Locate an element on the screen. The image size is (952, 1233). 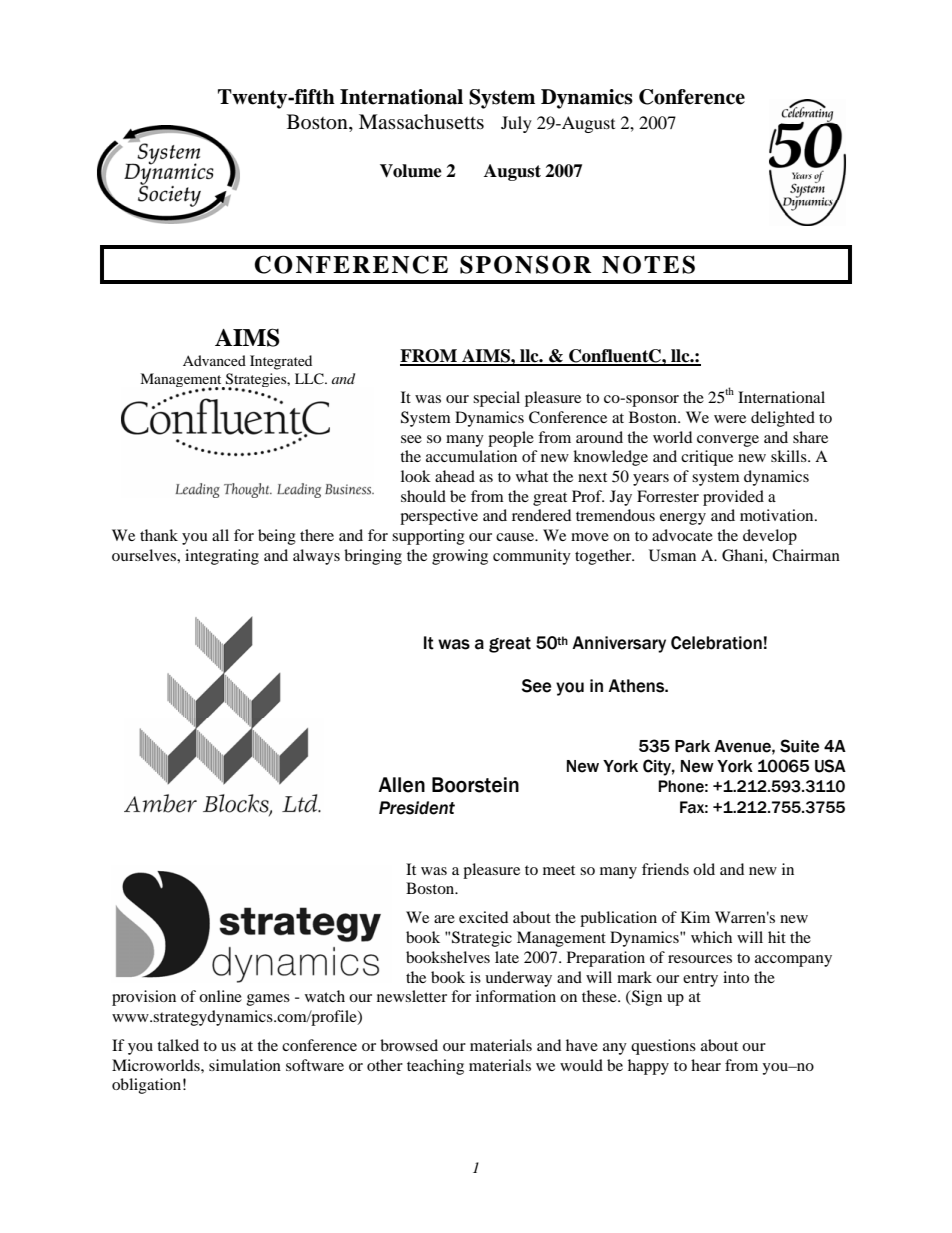
President is located at coordinates (417, 808).
